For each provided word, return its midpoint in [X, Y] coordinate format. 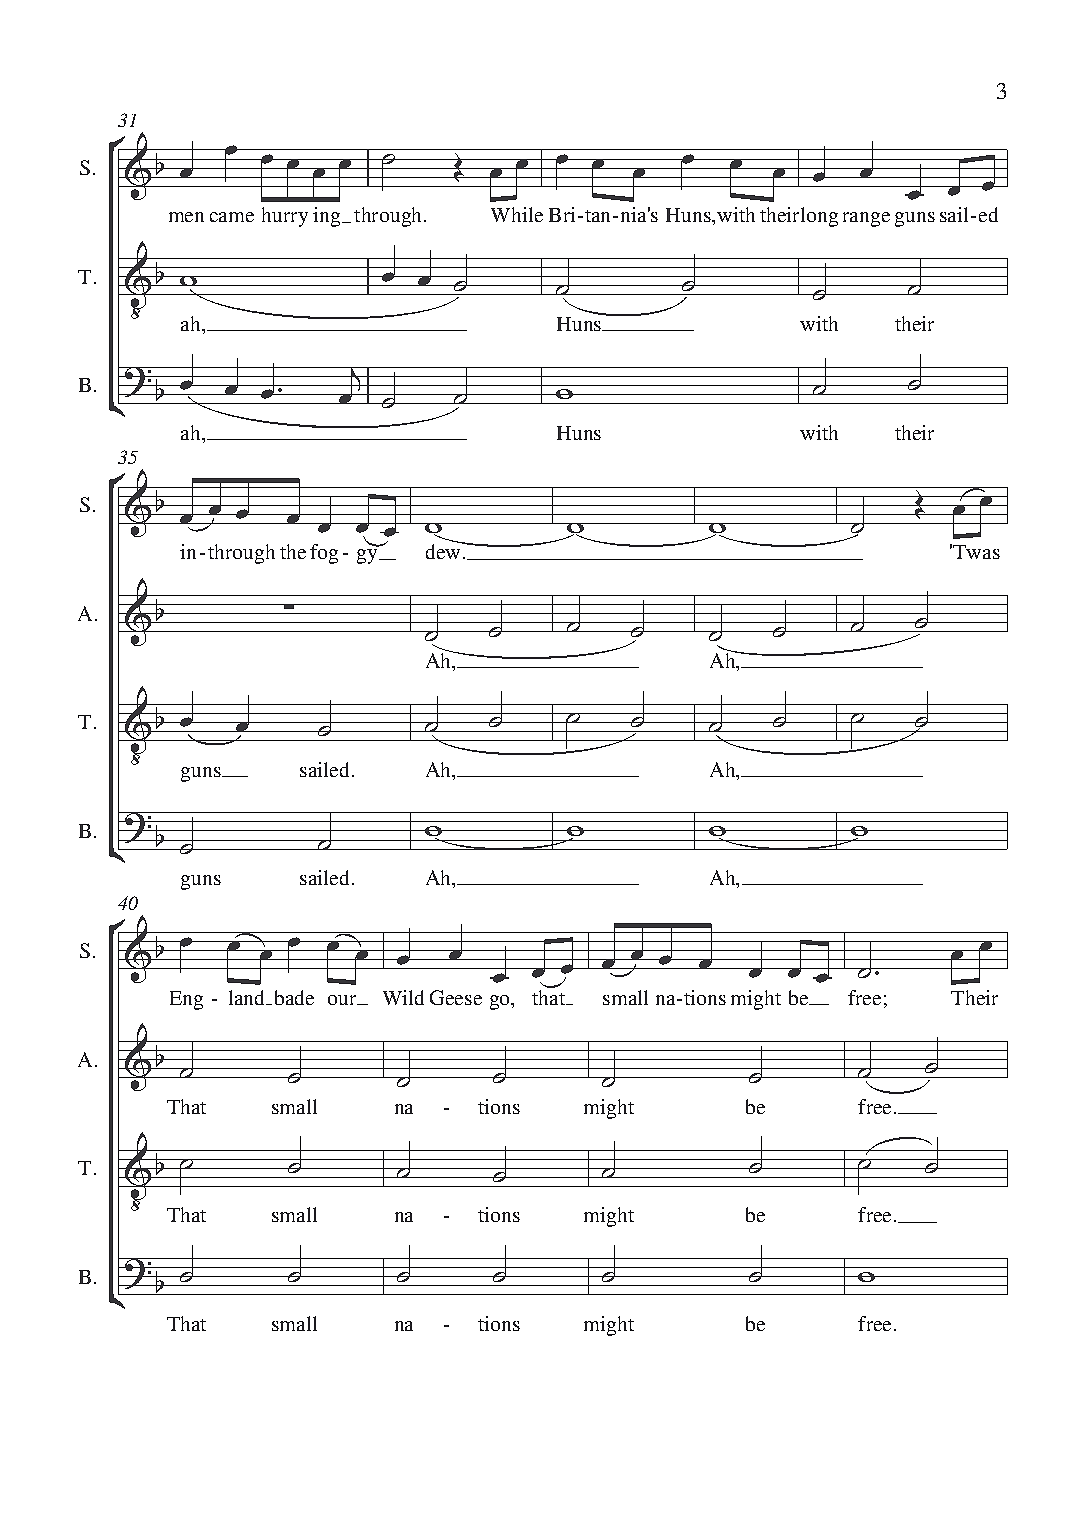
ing [328, 217]
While [517, 214]
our [343, 1000]
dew [444, 550]
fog [324, 554]
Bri [562, 214]
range [866, 219]
